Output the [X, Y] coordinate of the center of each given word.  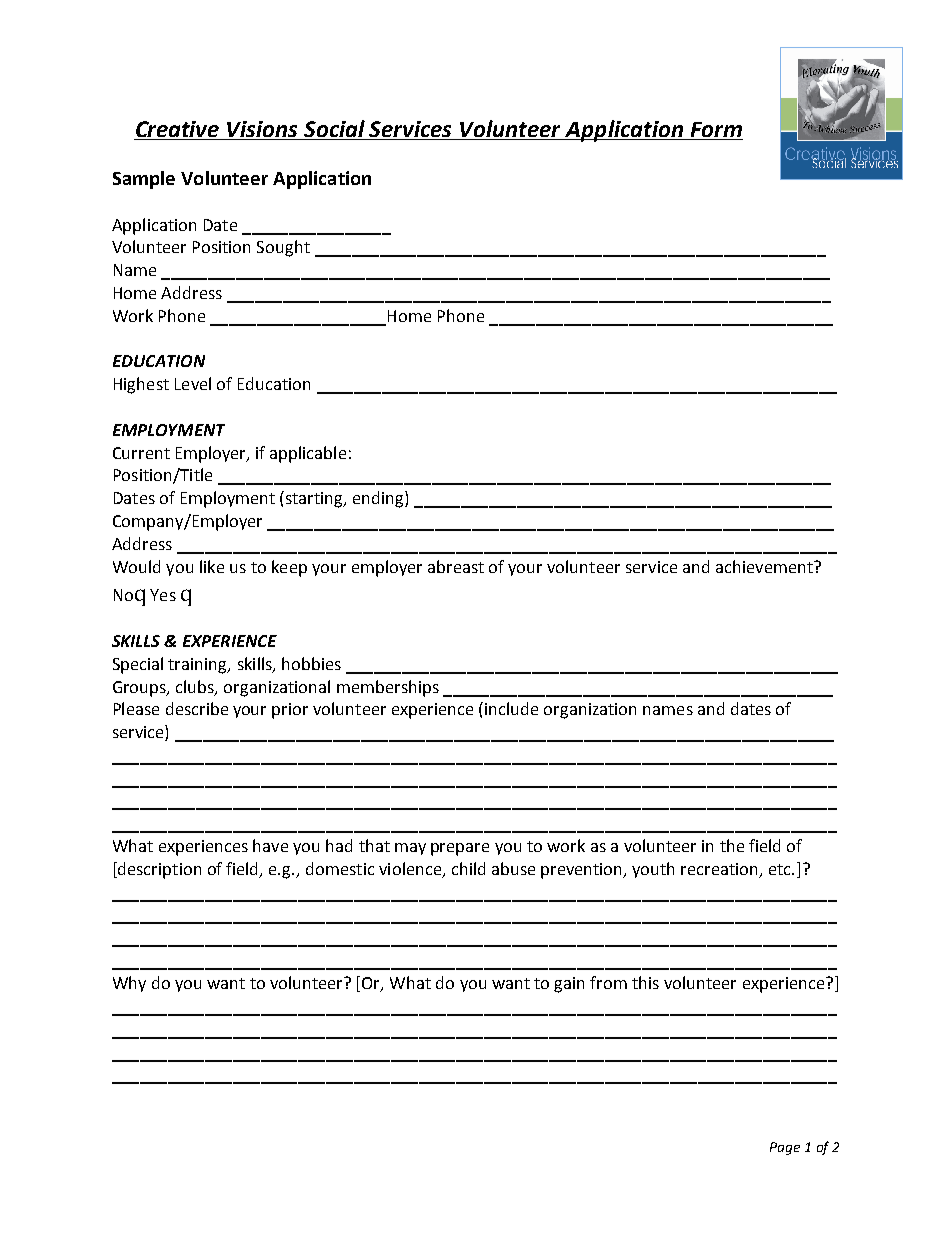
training [199, 666]
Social [334, 128]
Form [716, 129]
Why [129, 984]
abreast [456, 566]
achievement [765, 566]
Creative [177, 129]
